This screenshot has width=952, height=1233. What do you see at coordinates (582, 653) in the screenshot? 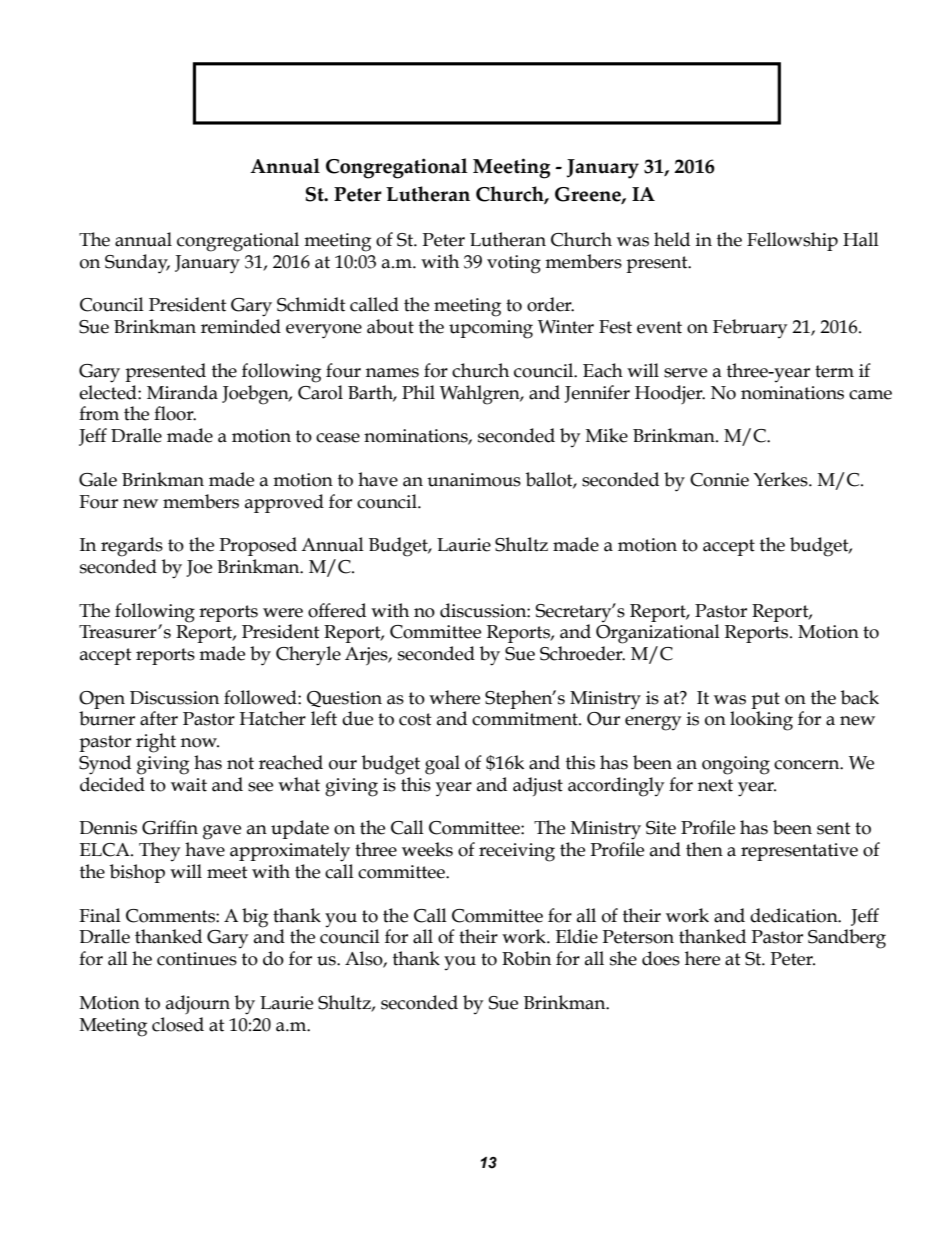
I see `Schroeder` at bounding box center [582, 653].
